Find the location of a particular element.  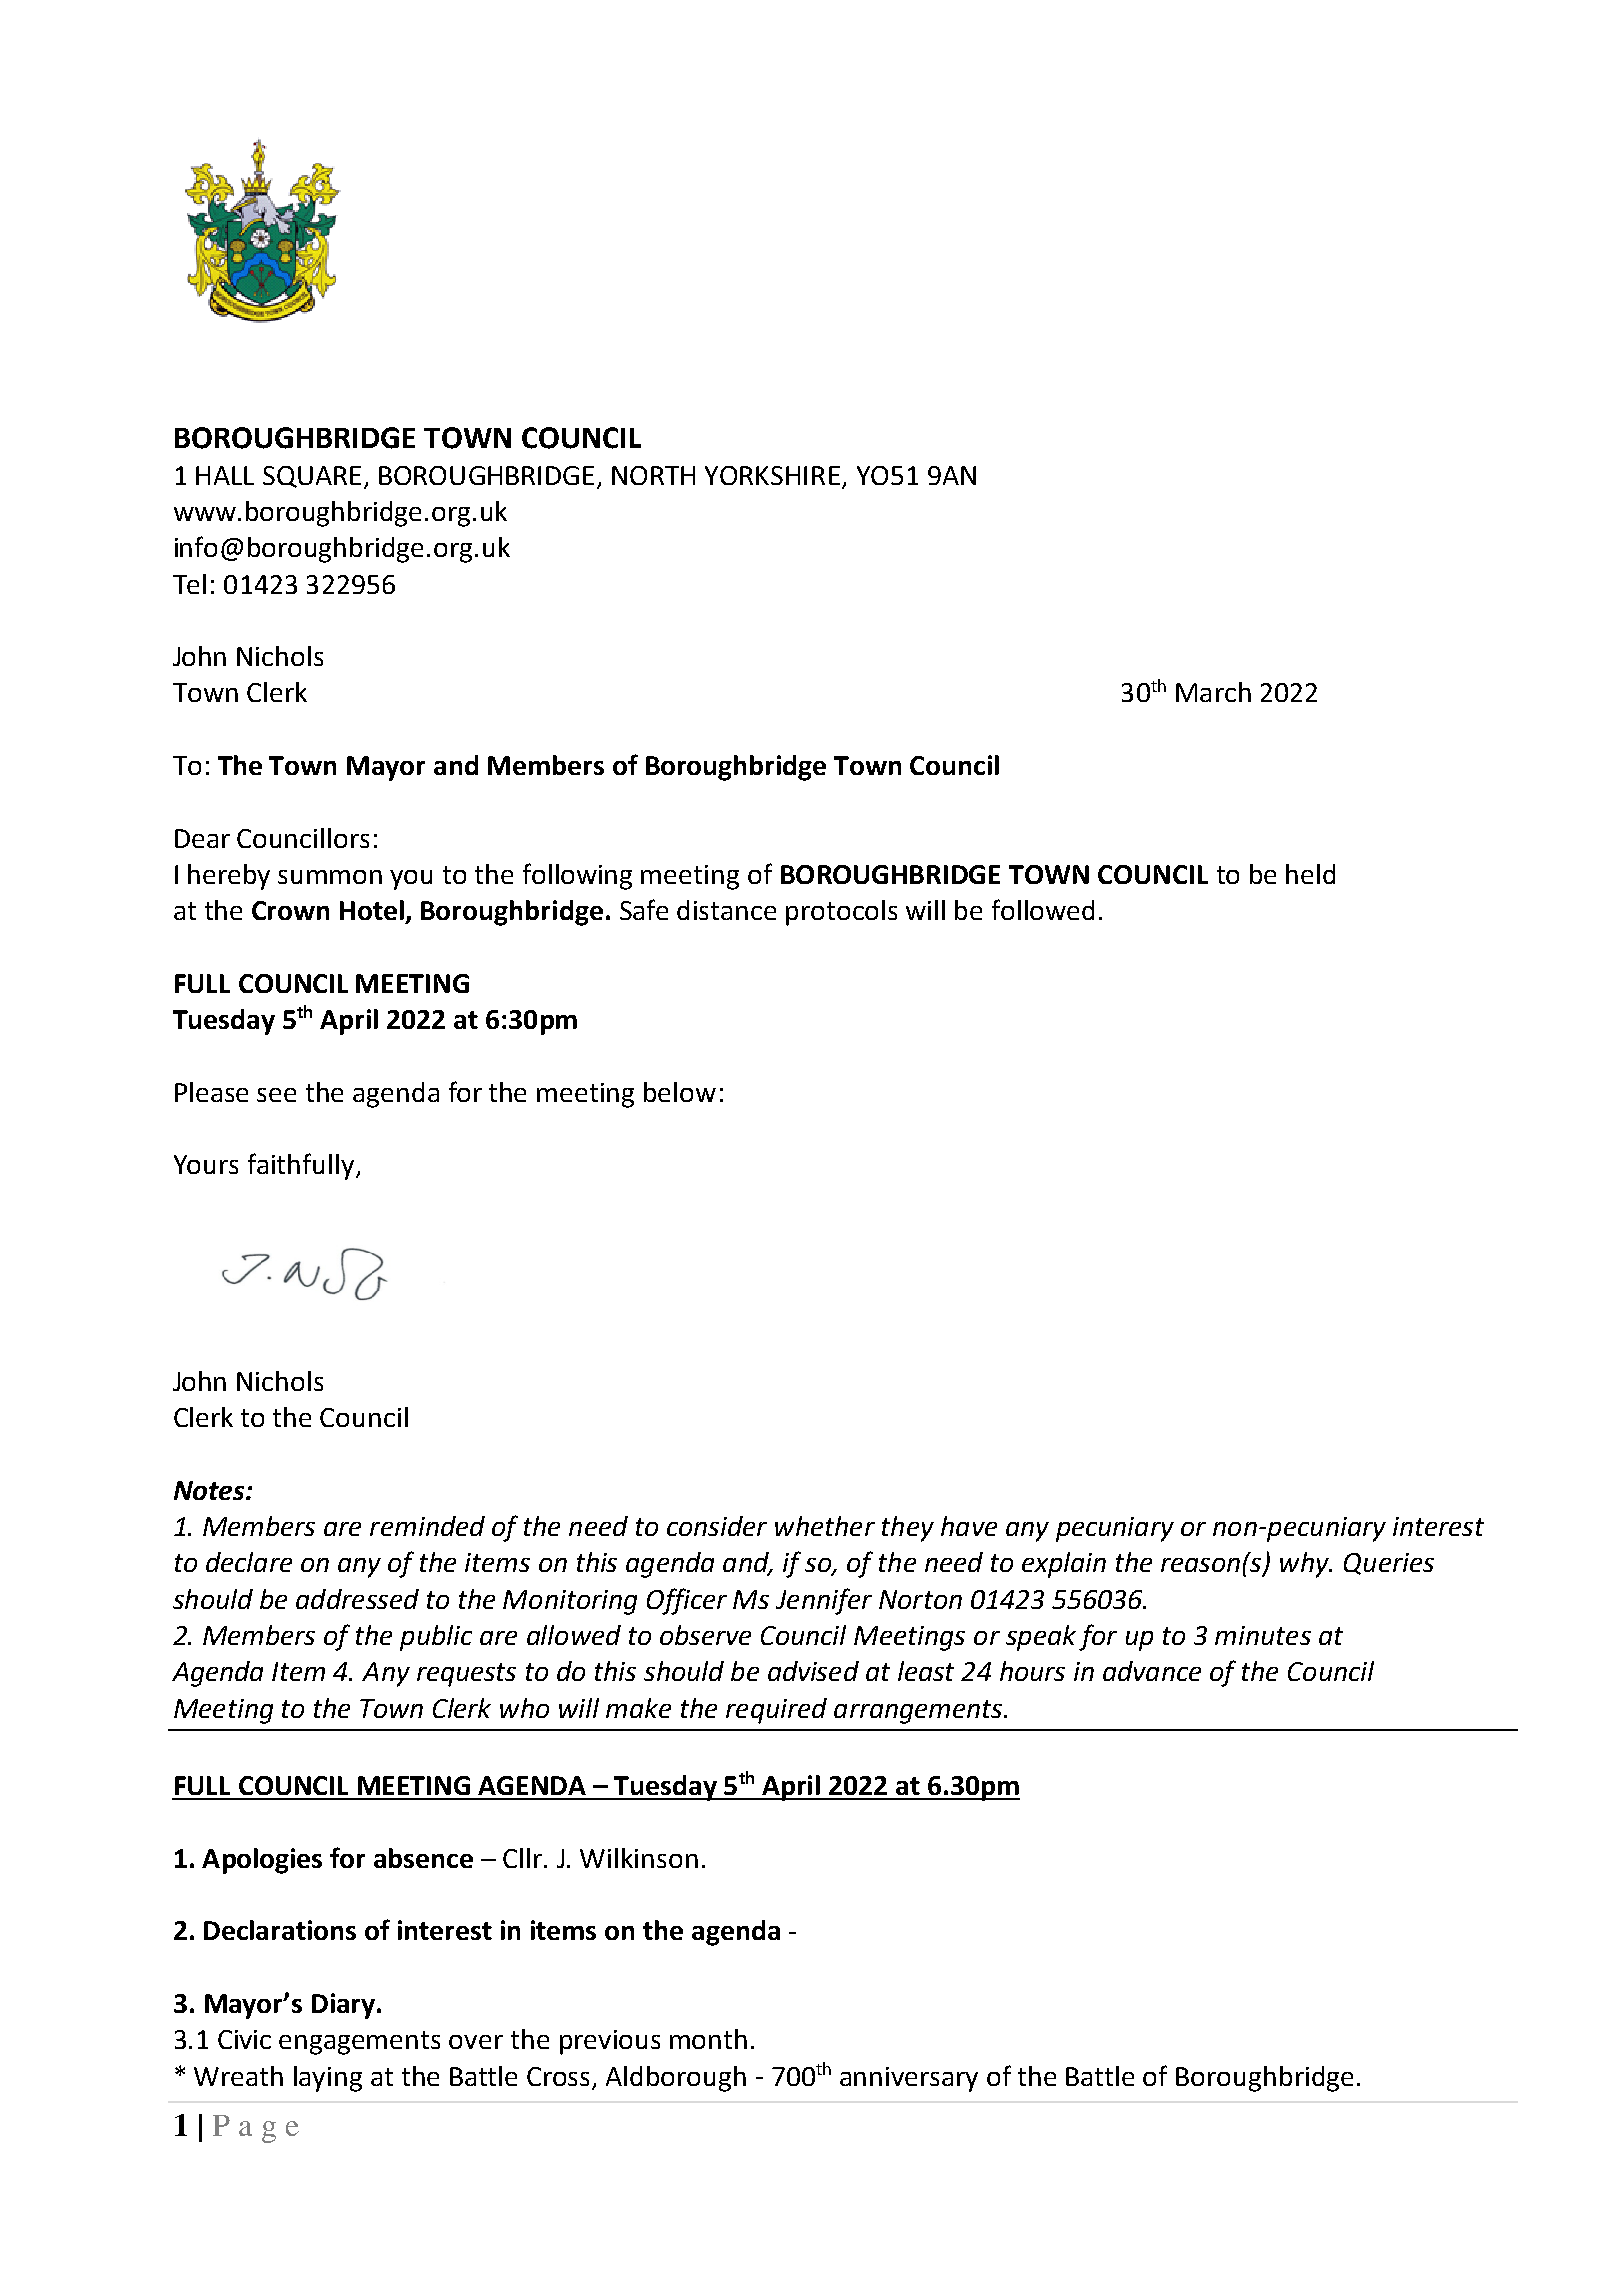

March is located at coordinates (1213, 692).
